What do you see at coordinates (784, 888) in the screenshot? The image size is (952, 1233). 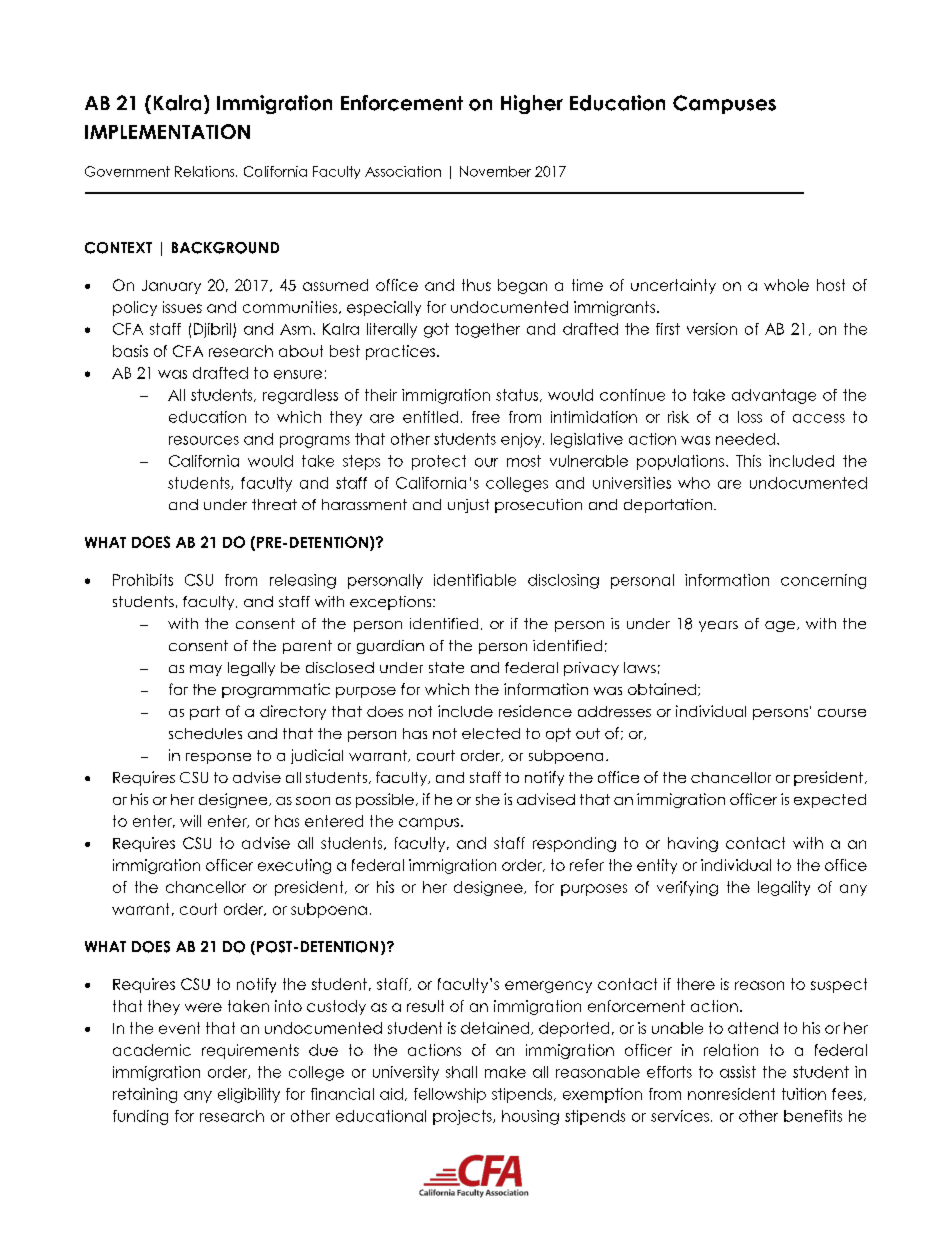 I see `legality` at bounding box center [784, 888].
